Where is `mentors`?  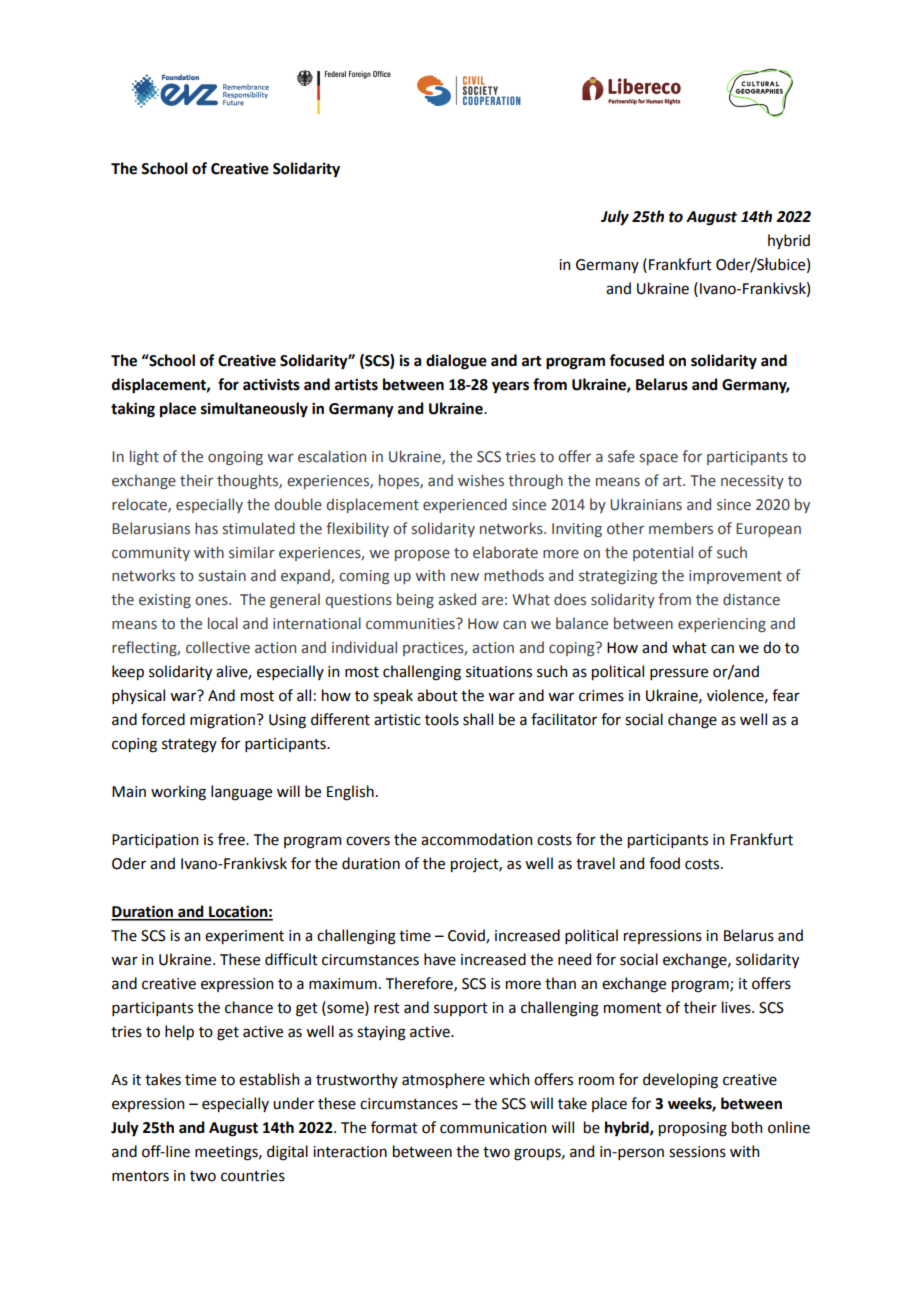 mentors is located at coordinates (140, 1176).
